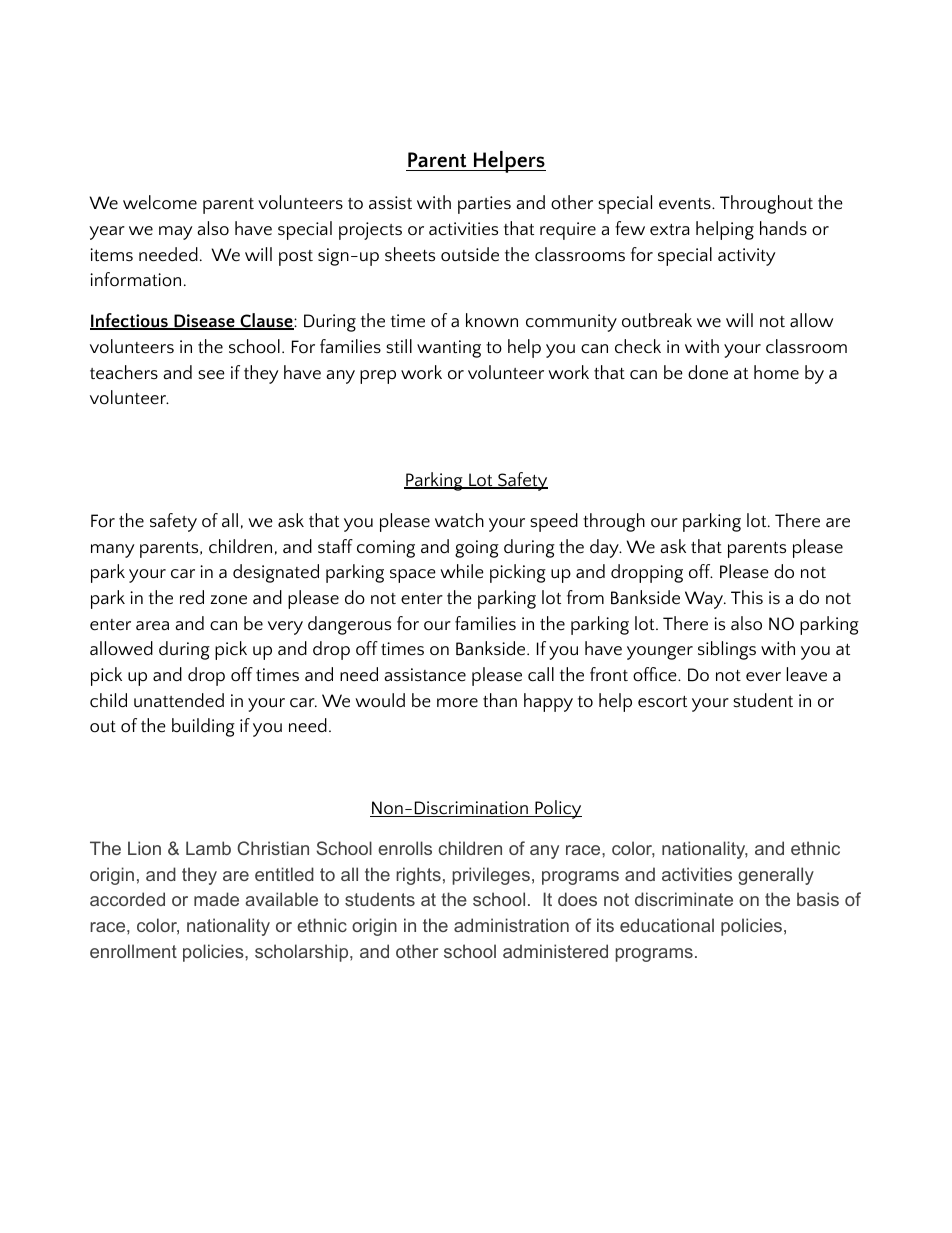 The height and width of the image is (1233, 952). I want to click on done, so click(708, 372).
